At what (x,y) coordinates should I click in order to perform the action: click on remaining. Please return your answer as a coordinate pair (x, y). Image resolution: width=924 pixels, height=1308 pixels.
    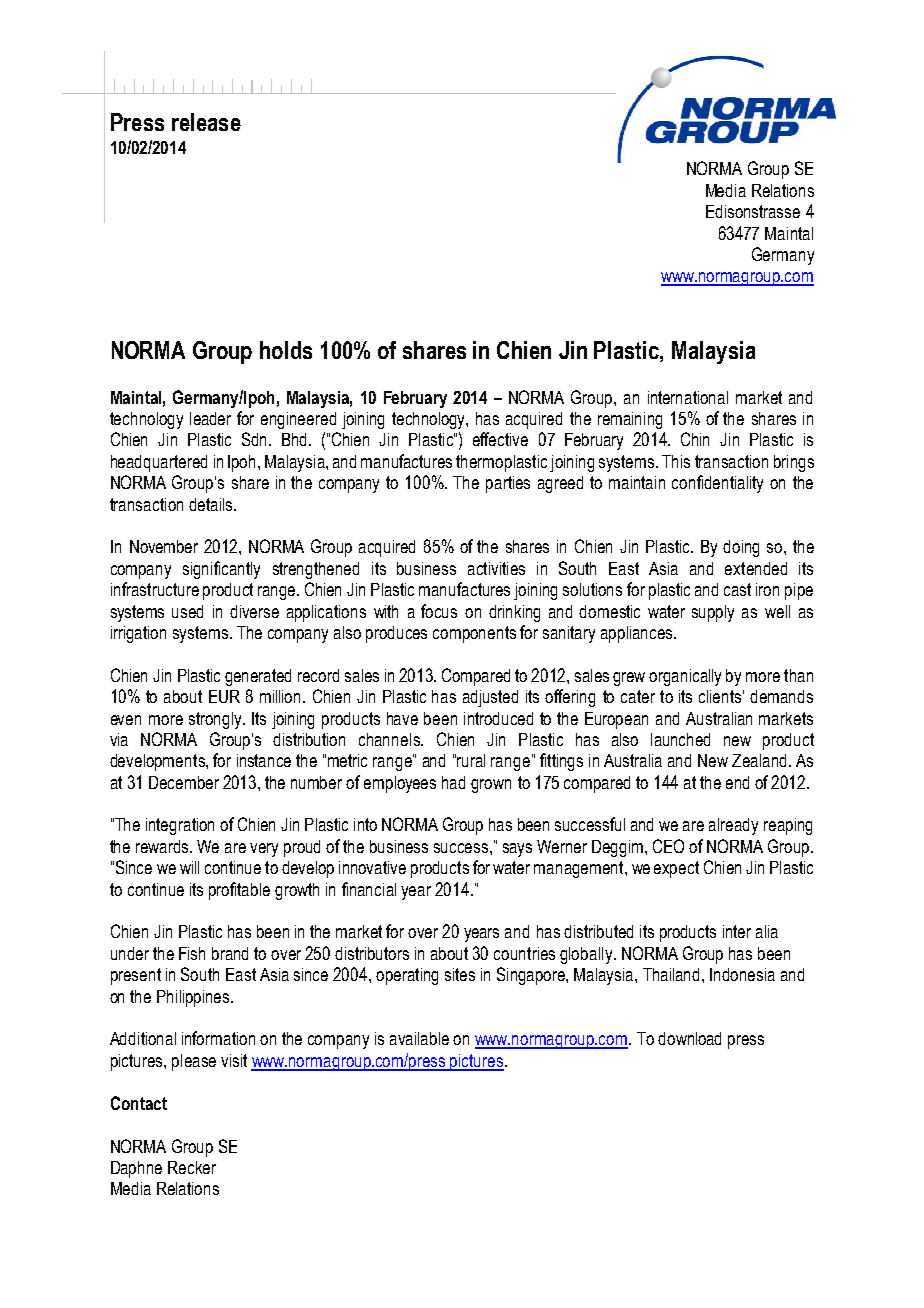
    Looking at the image, I should click on (630, 420).
